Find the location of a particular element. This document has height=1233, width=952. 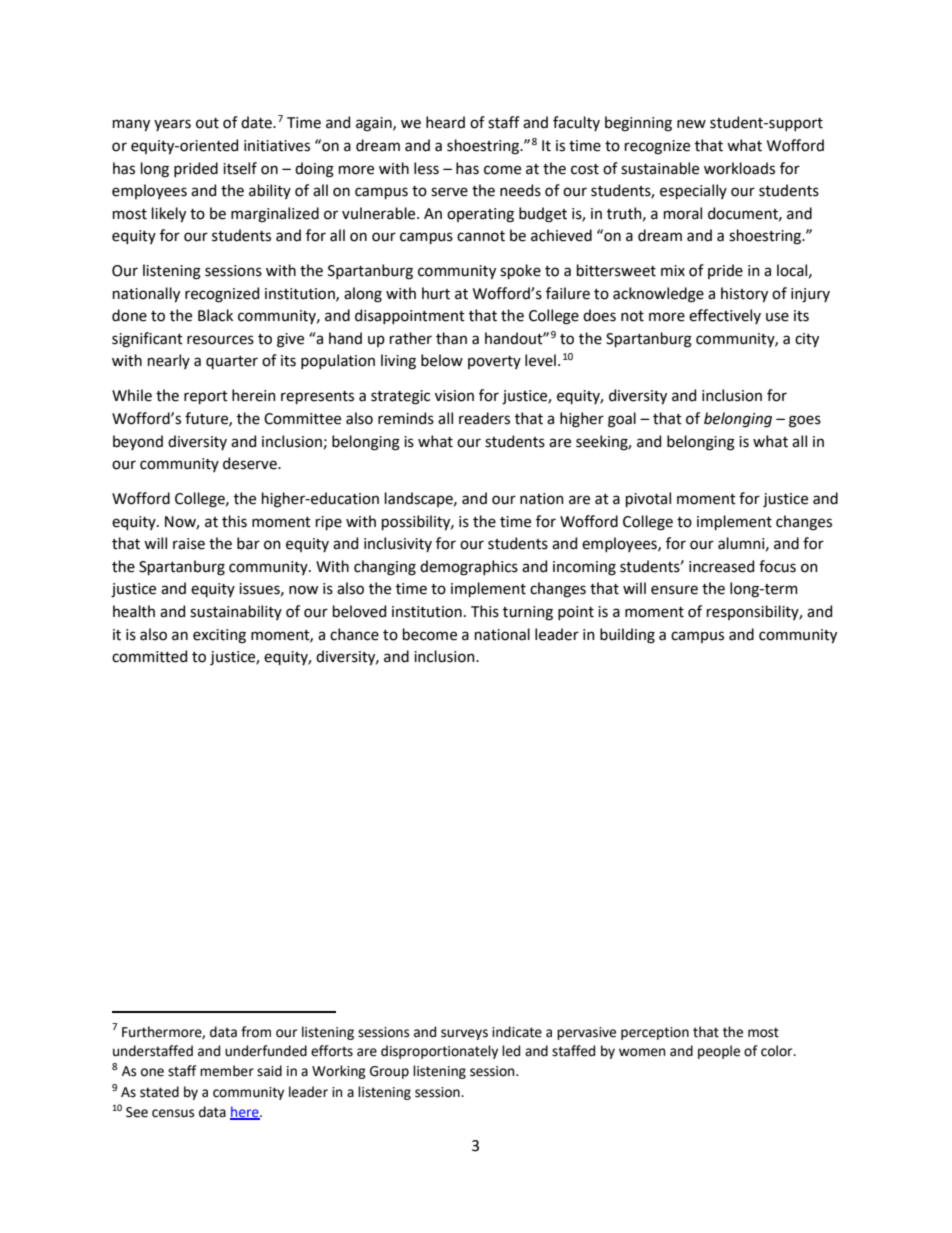

disproportionately is located at coordinates (439, 1052).
